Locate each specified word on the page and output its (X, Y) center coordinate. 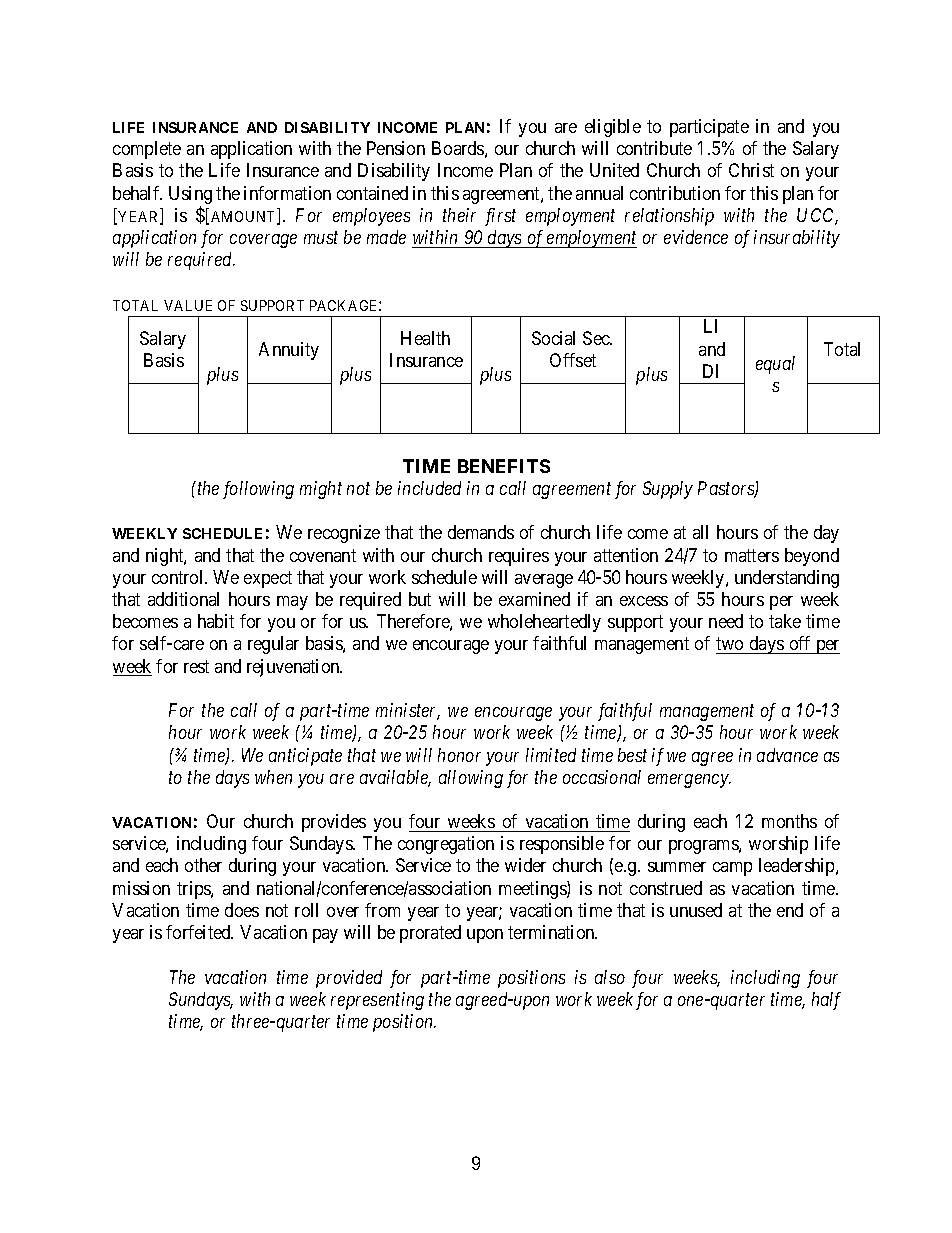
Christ (751, 170)
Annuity (289, 351)
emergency (689, 781)
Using (190, 196)
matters (752, 555)
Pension (396, 148)
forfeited (199, 932)
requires (519, 557)
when (273, 777)
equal (775, 365)
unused (696, 910)
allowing (471, 779)
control (179, 577)
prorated (430, 934)
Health (425, 338)
